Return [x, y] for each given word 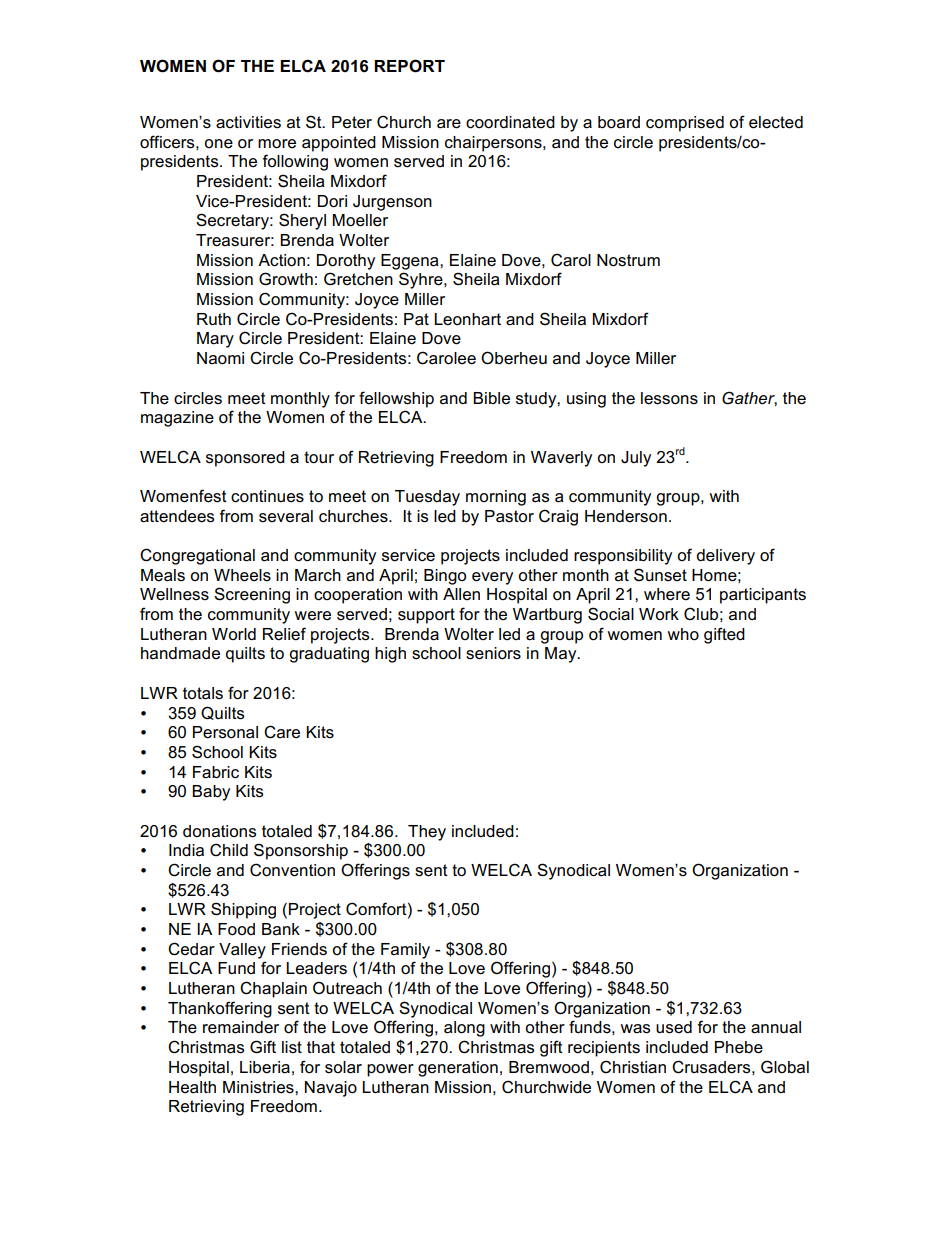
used [674, 1027]
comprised [685, 124]
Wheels [242, 575]
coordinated [510, 122]
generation [458, 1069]
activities [248, 122]
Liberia [265, 1067]
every [492, 578]
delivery [725, 557]
